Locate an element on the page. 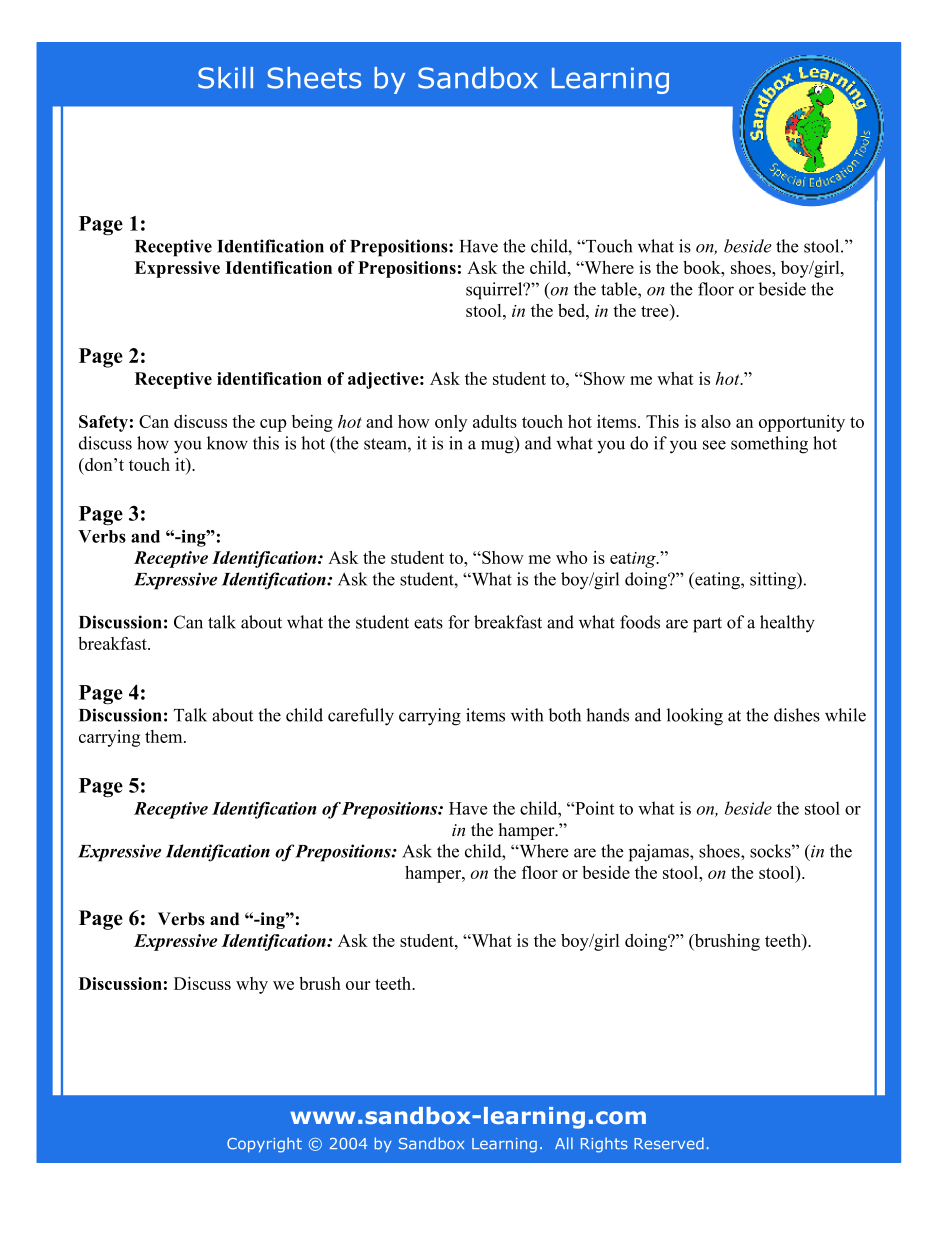 This page has width=952, height=1233. for is located at coordinates (459, 622).
